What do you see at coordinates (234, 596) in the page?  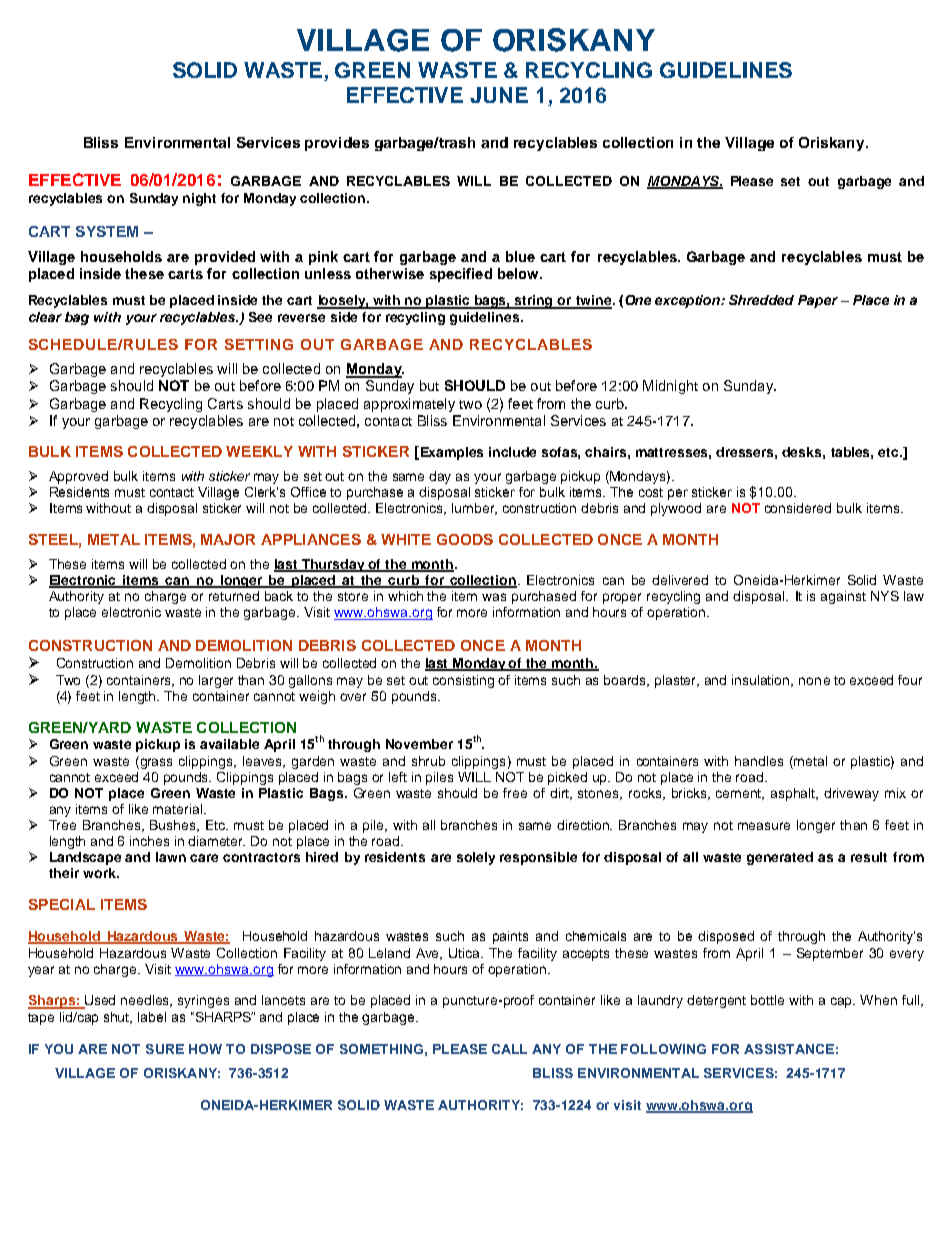 I see `returned` at bounding box center [234, 596].
